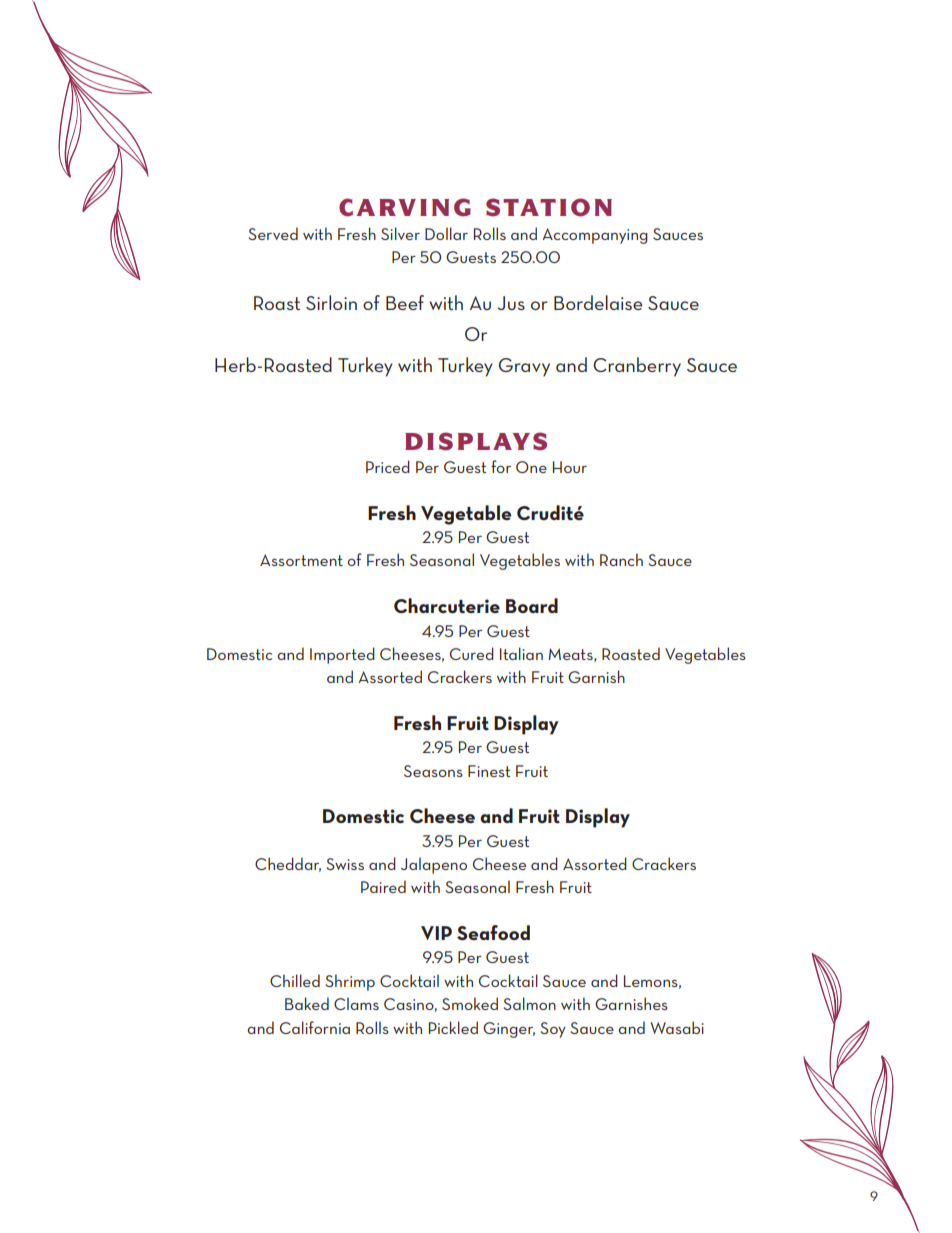 The width and height of the screenshot is (952, 1233). What do you see at coordinates (595, 236) in the screenshot?
I see `Accompanying` at bounding box center [595, 236].
